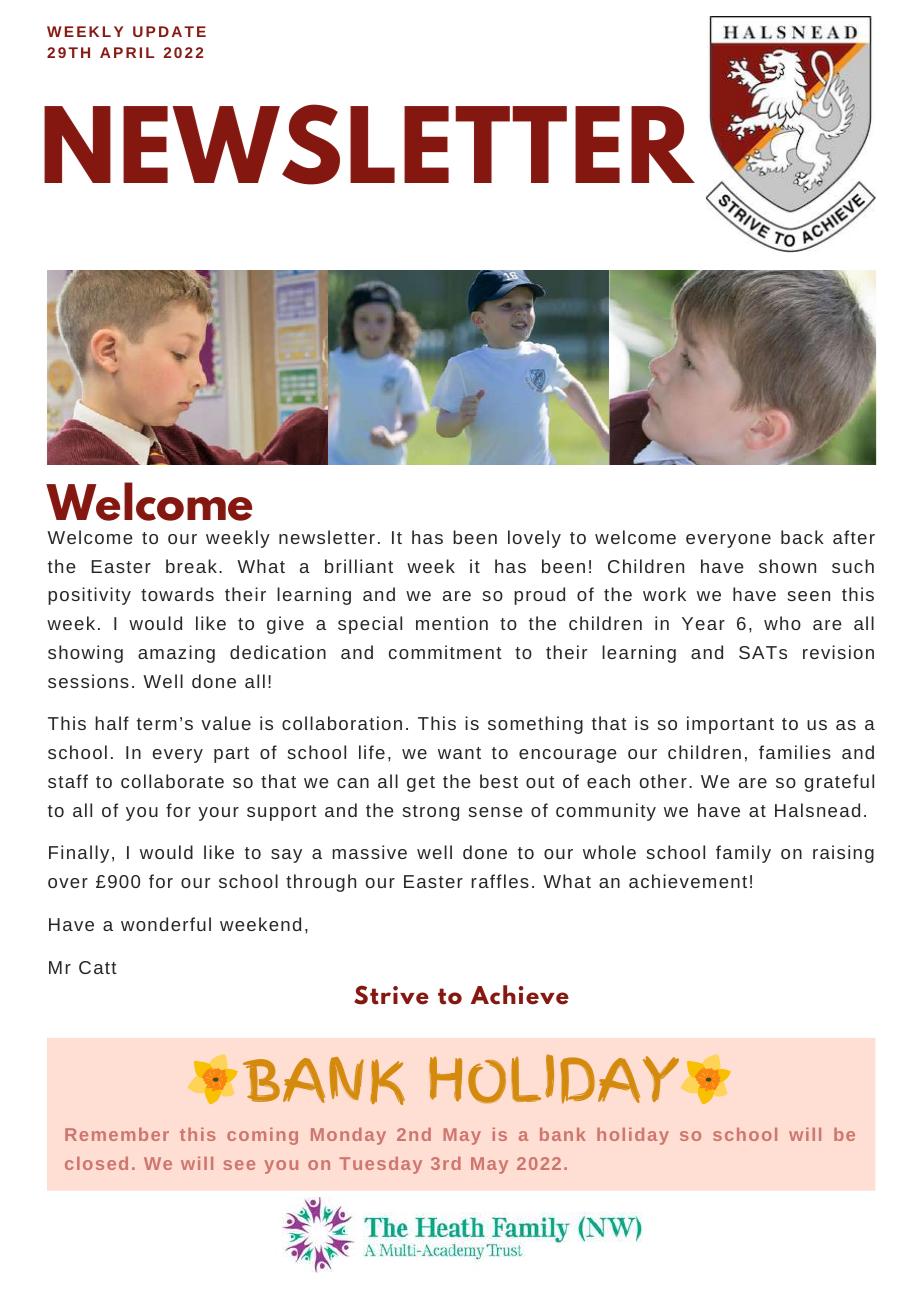 The height and width of the page is (1308, 924). Describe the element at coordinates (809, 596) in the page. I see `seen` at that location.
